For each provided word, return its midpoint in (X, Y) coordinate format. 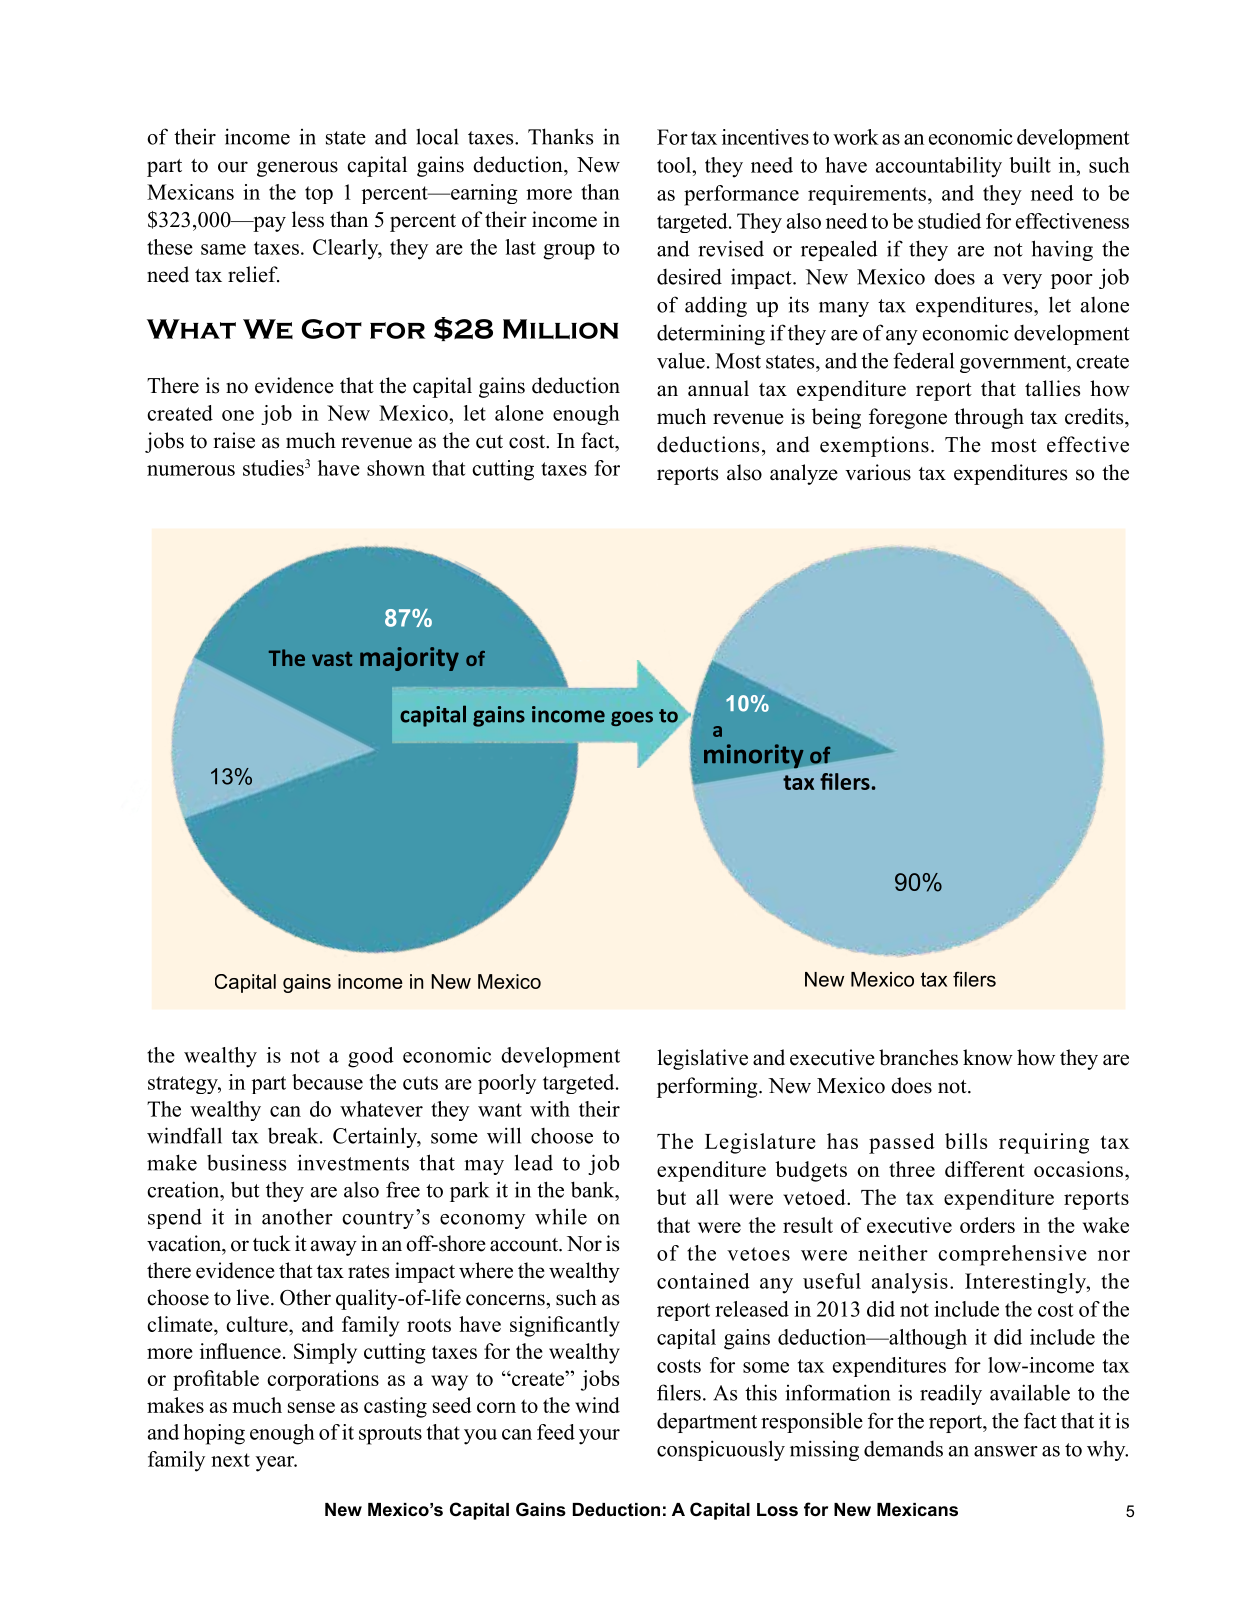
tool (675, 165)
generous (297, 169)
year (276, 1464)
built (1030, 165)
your (599, 1437)
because (327, 1082)
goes (632, 718)
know (988, 1057)
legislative (702, 1059)
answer (1006, 1451)
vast (332, 659)
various (878, 472)
